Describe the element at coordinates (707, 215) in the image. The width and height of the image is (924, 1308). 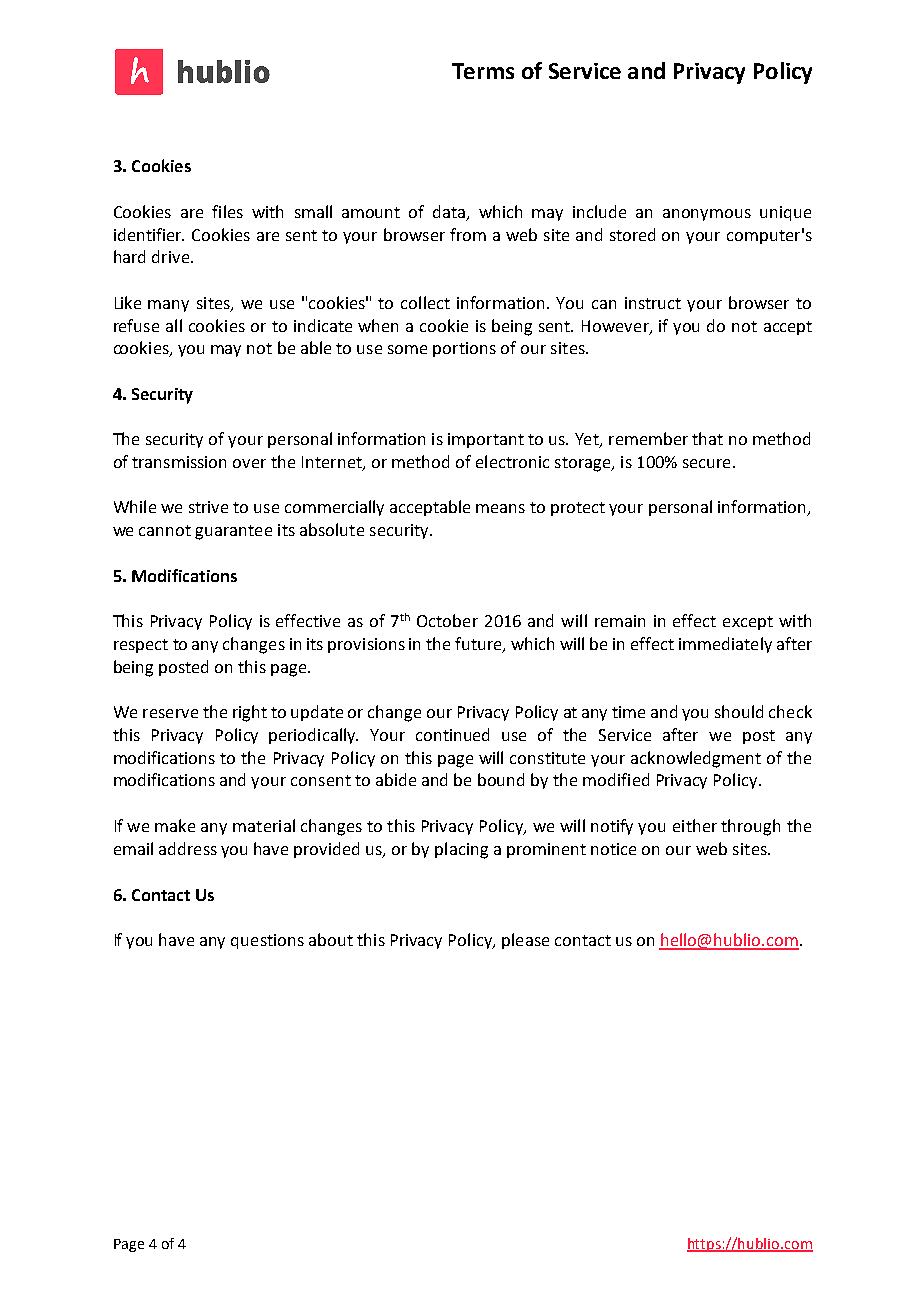
I see `anonymous` at that location.
